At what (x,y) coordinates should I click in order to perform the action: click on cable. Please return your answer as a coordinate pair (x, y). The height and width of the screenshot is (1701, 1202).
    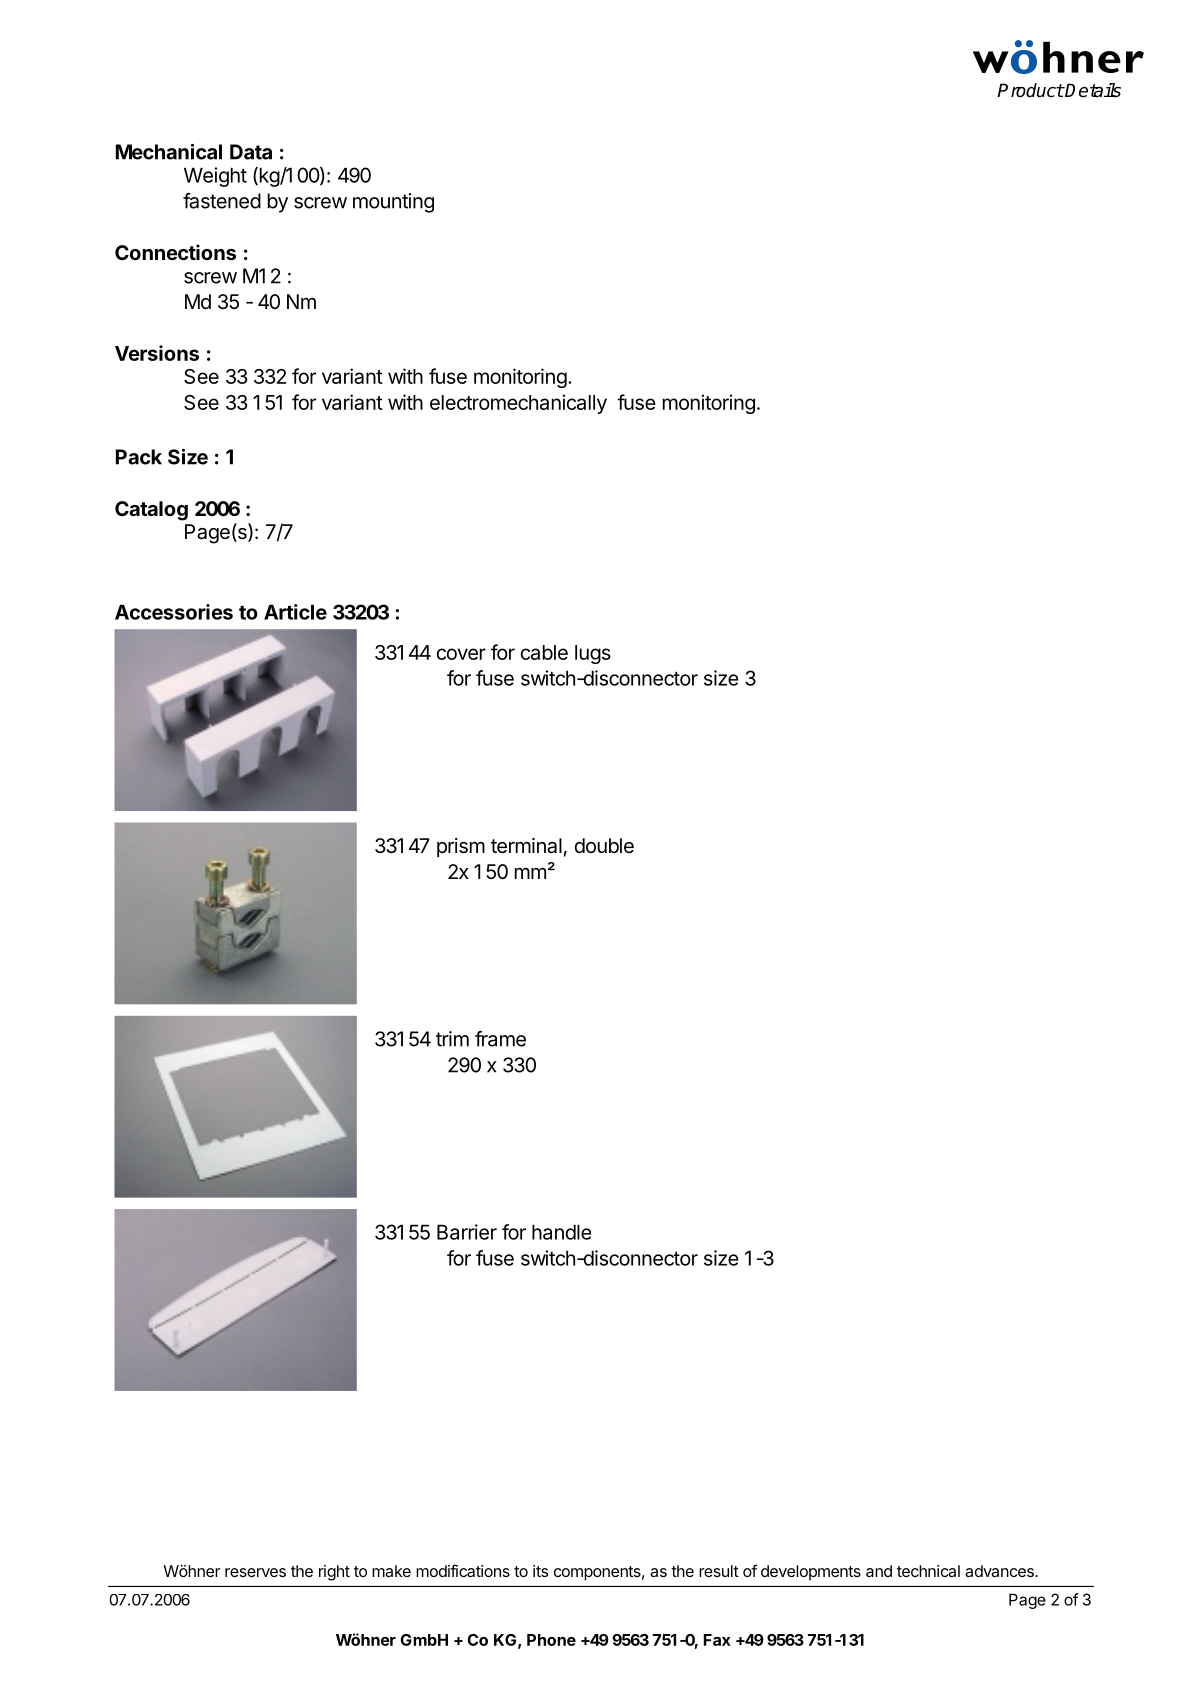
    Looking at the image, I should click on (544, 652).
